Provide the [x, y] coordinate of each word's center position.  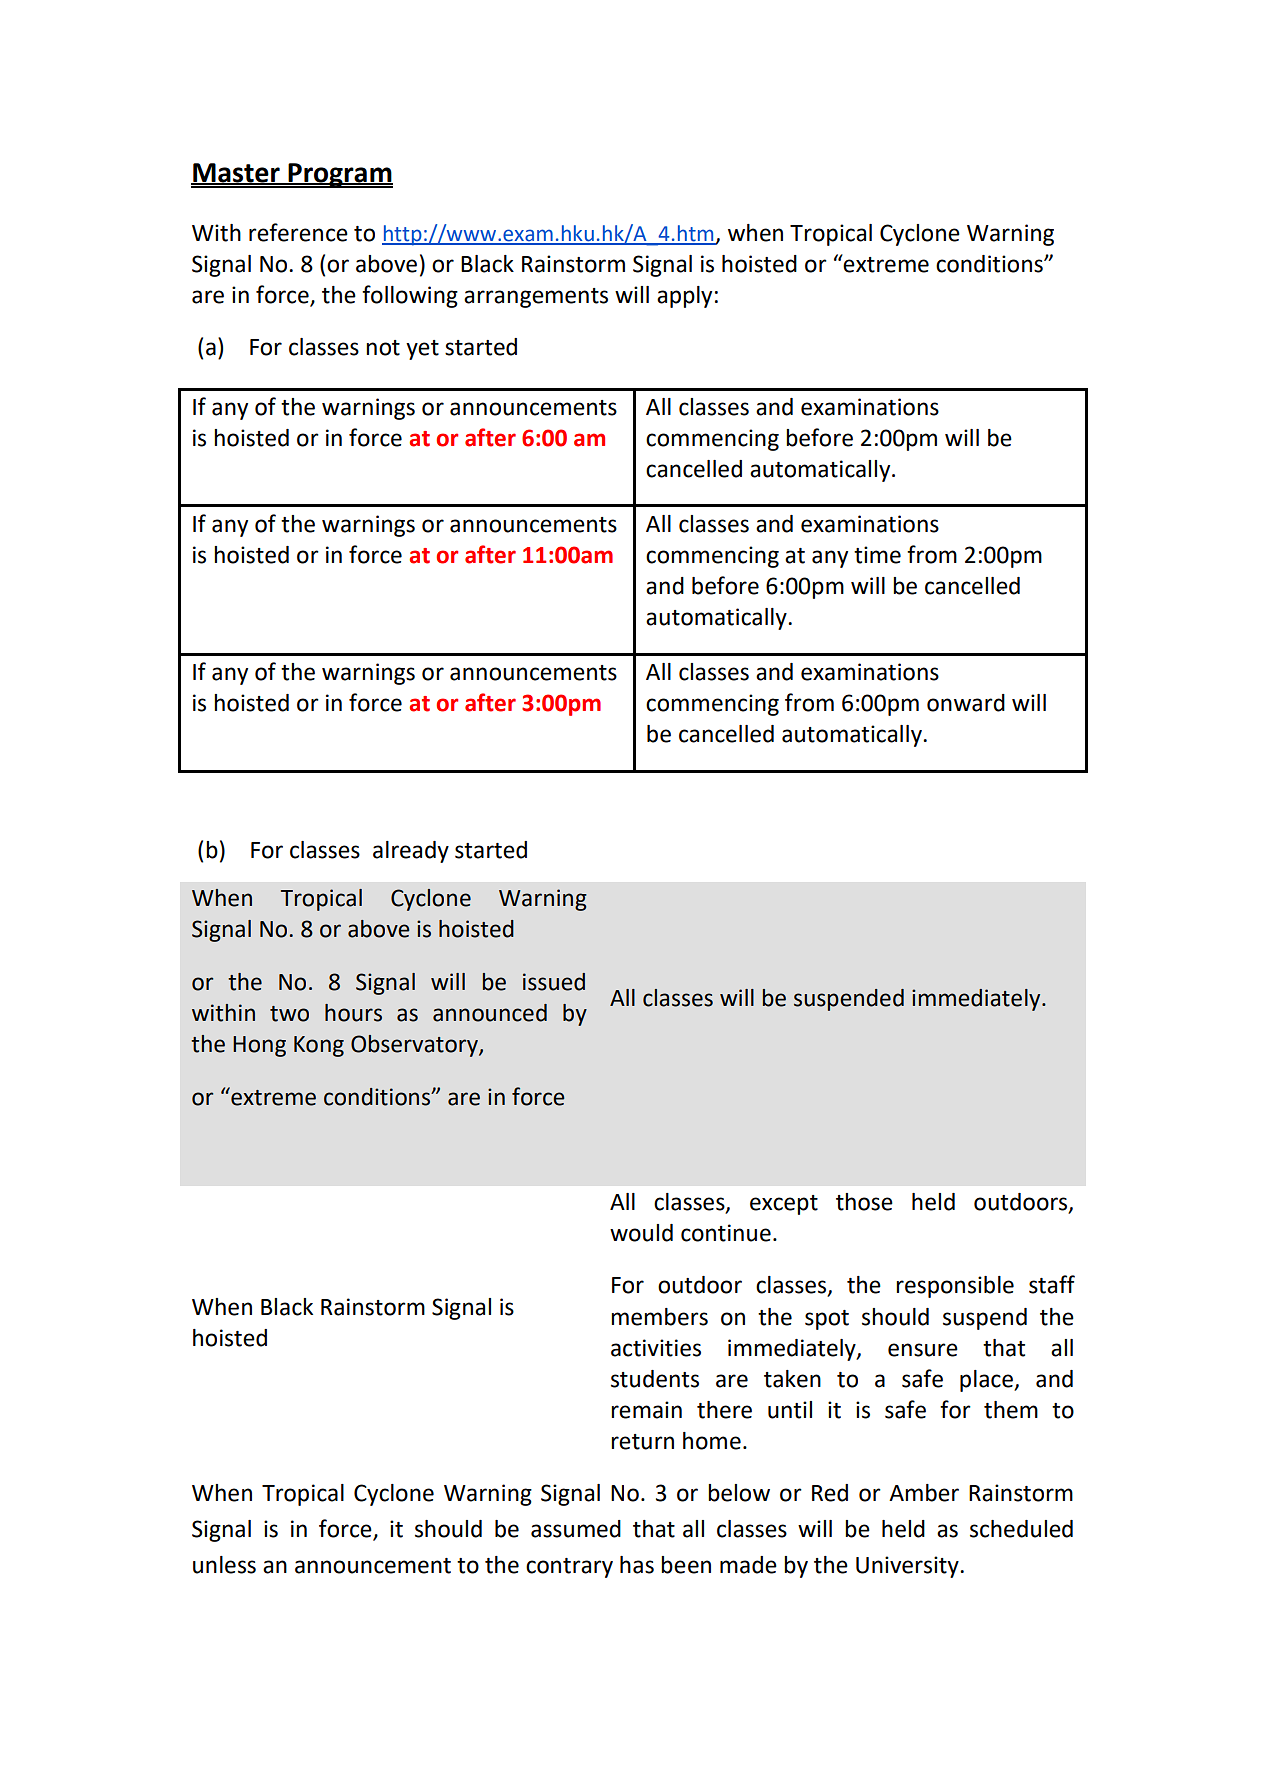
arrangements [536, 298]
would [641, 1233]
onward [966, 703]
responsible [955, 1287]
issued [554, 982]
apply [684, 297]
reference [298, 232]
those [864, 1202]
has [637, 1565]
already [411, 852]
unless [224, 1565]
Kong [319, 1046]
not [383, 348]
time [877, 555]
